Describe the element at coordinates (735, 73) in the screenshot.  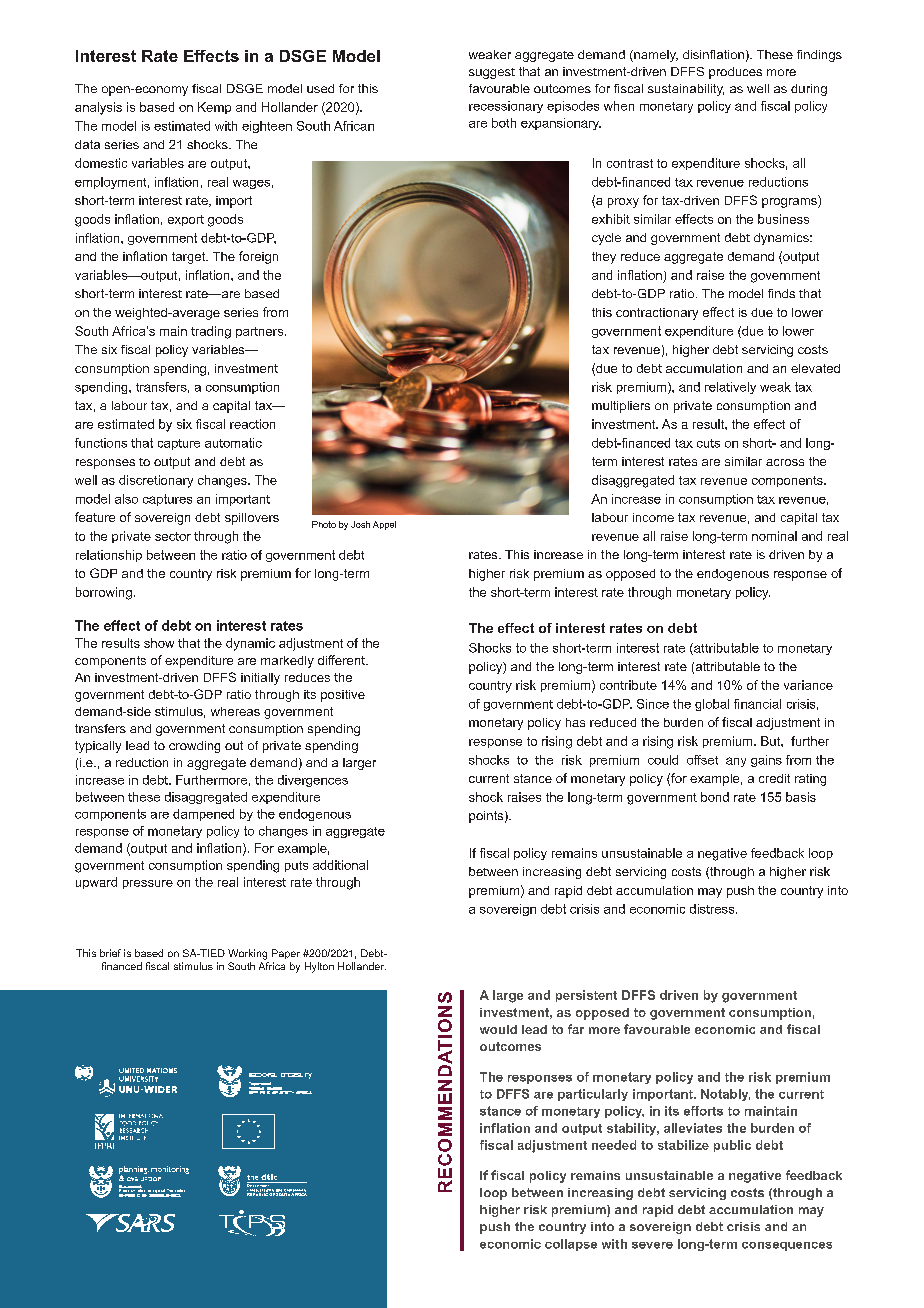
I see `produces` at that location.
